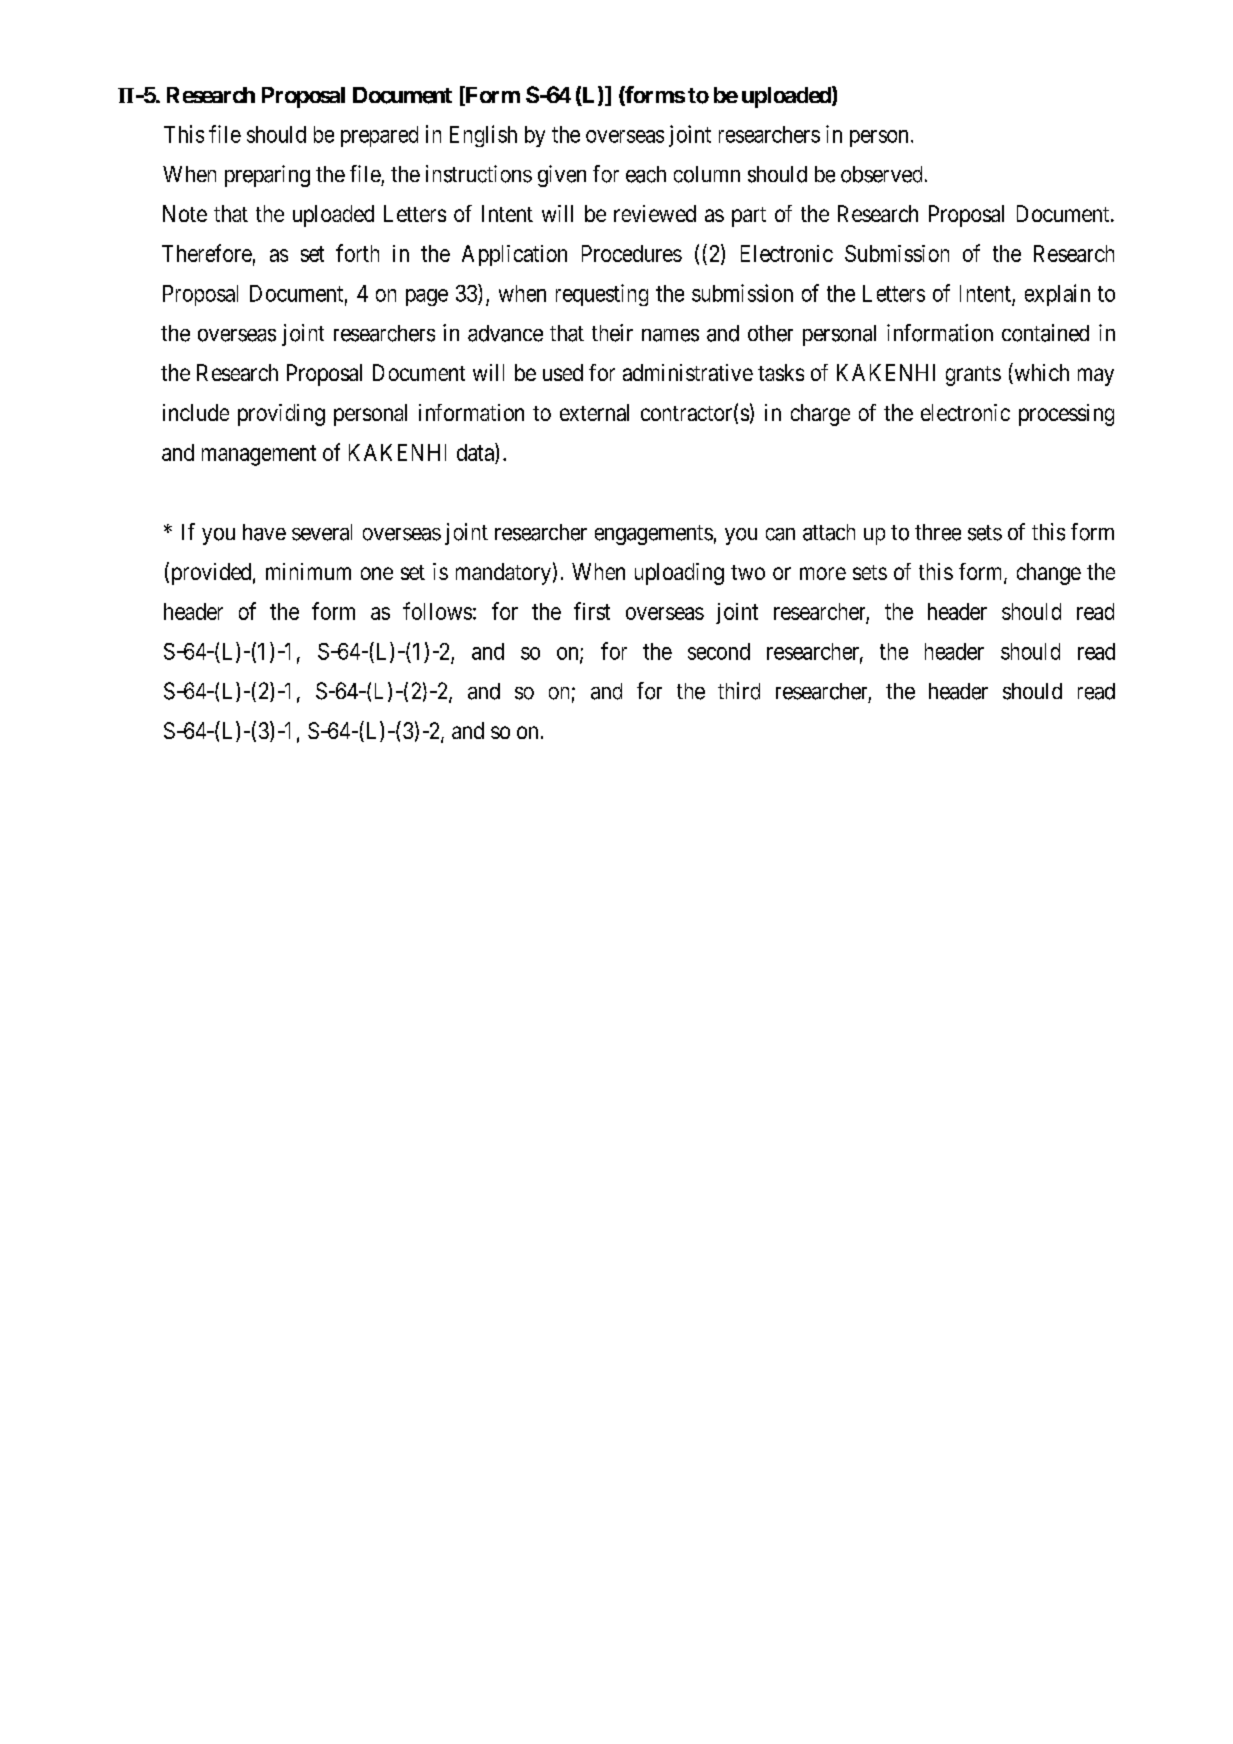 The image size is (1233, 1744). Describe the element at coordinates (267, 176) in the screenshot. I see `preparing` at that location.
